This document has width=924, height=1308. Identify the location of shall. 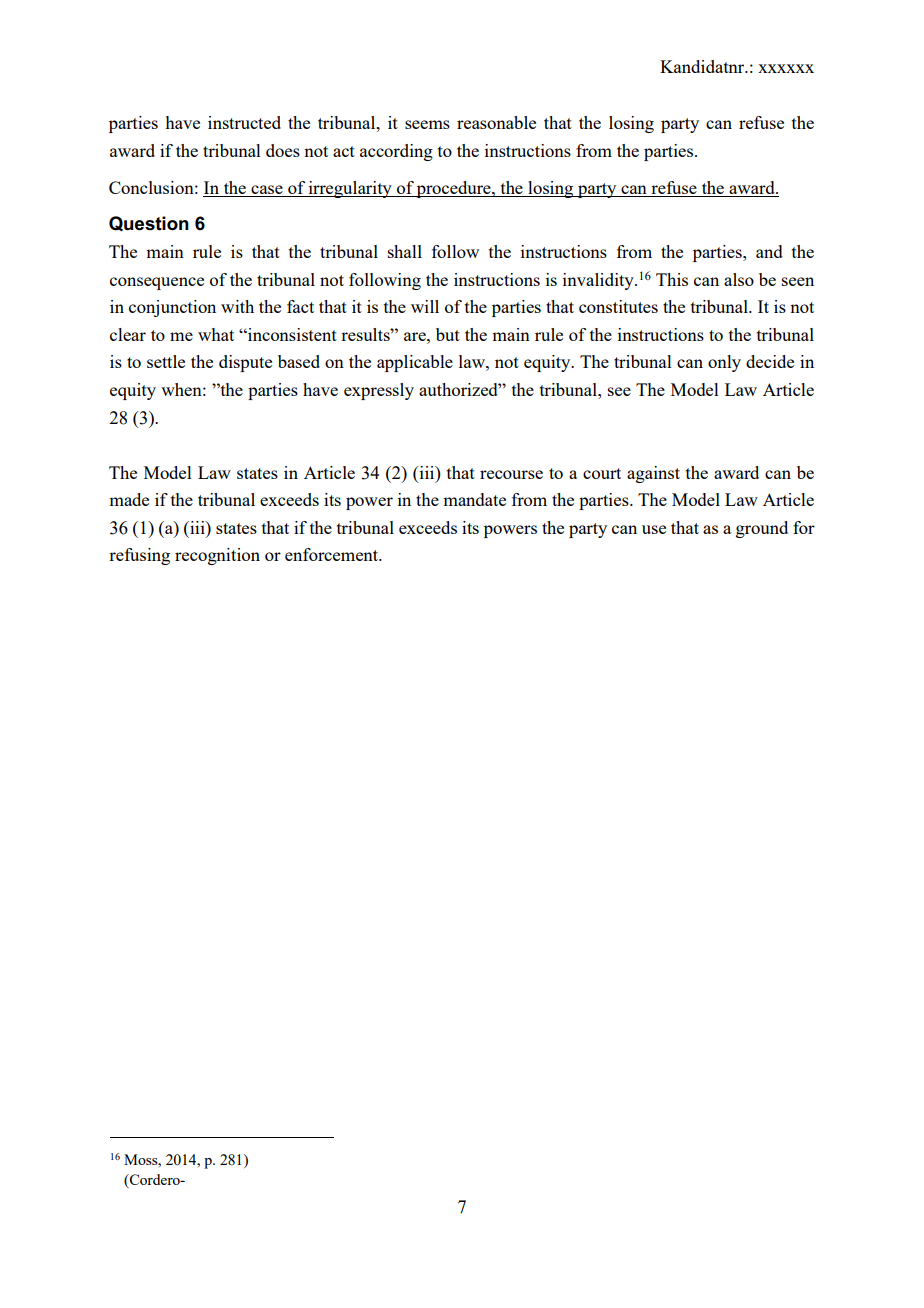
(405, 251).
